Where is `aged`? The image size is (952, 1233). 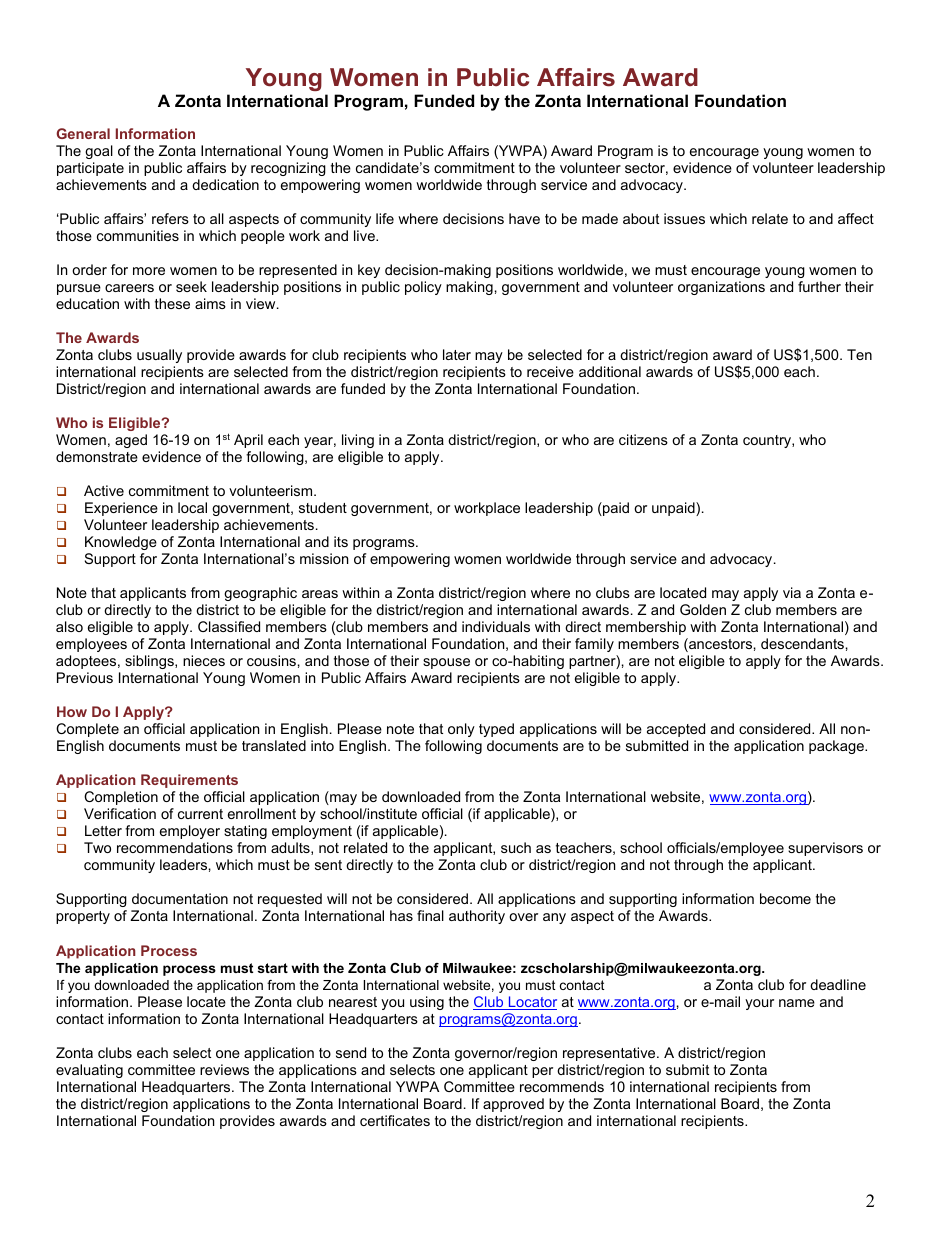
aged is located at coordinates (131, 441).
